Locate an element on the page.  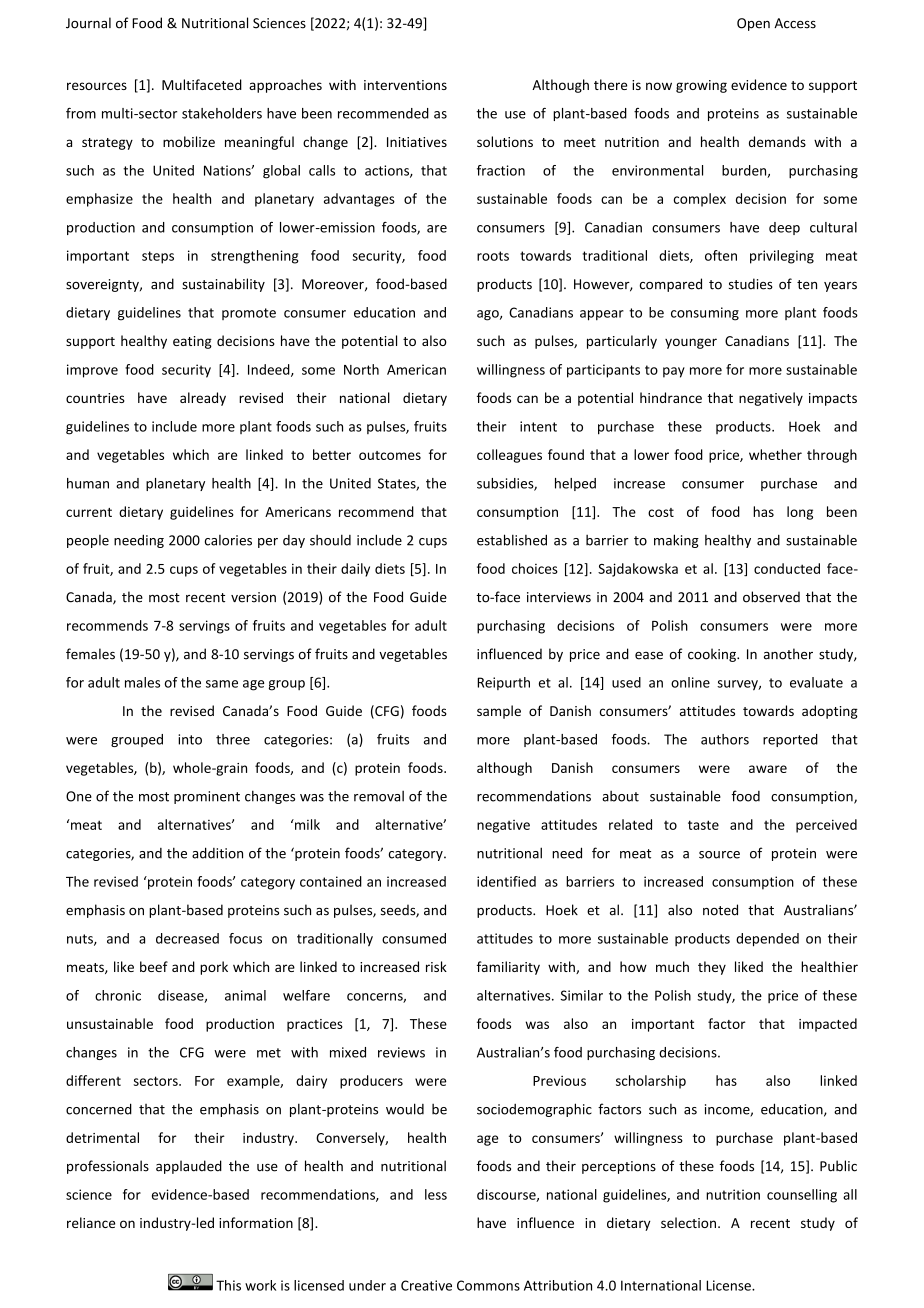
cooking is located at coordinates (713, 655).
